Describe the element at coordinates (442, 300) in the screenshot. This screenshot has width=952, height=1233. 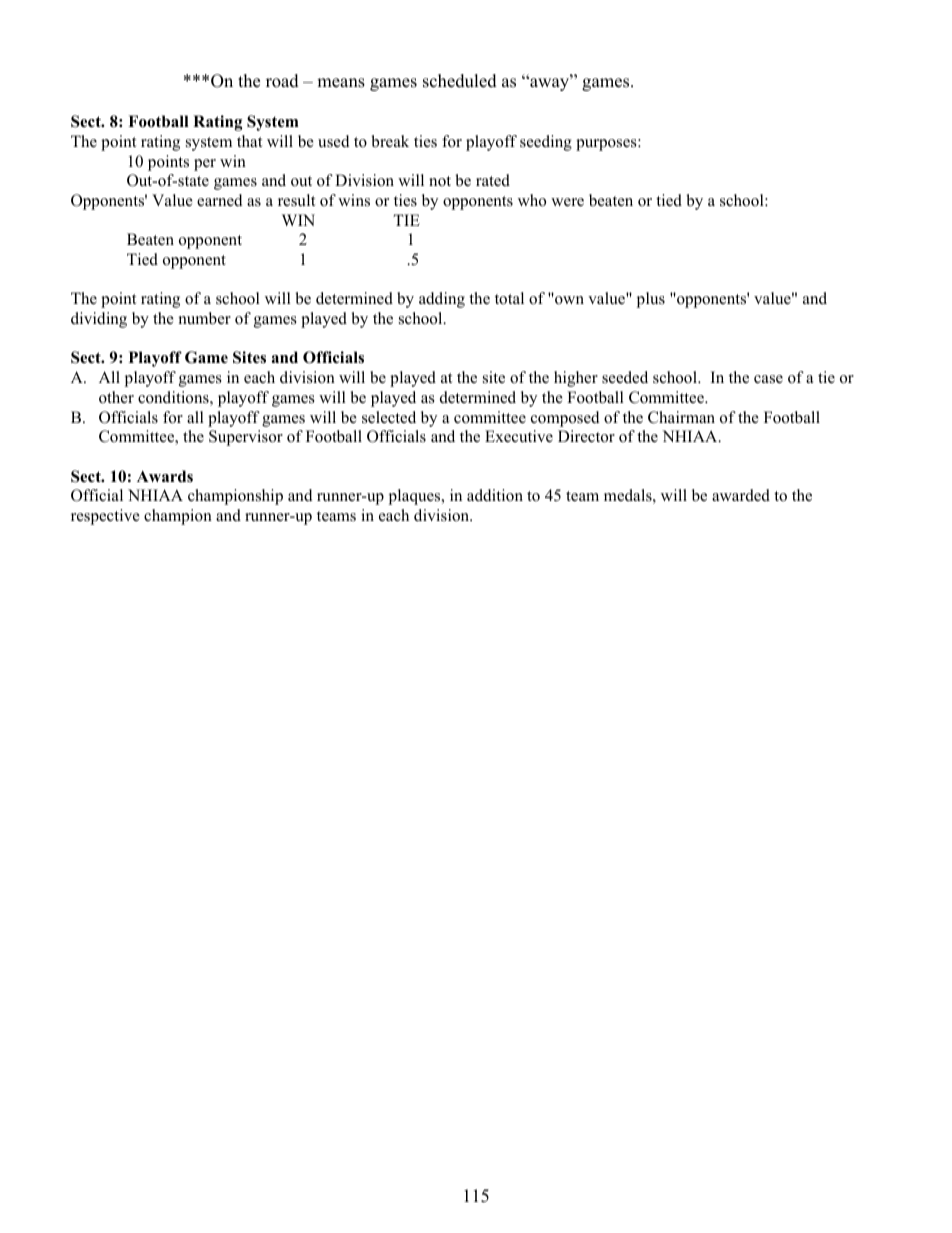
I see `adding` at that location.
